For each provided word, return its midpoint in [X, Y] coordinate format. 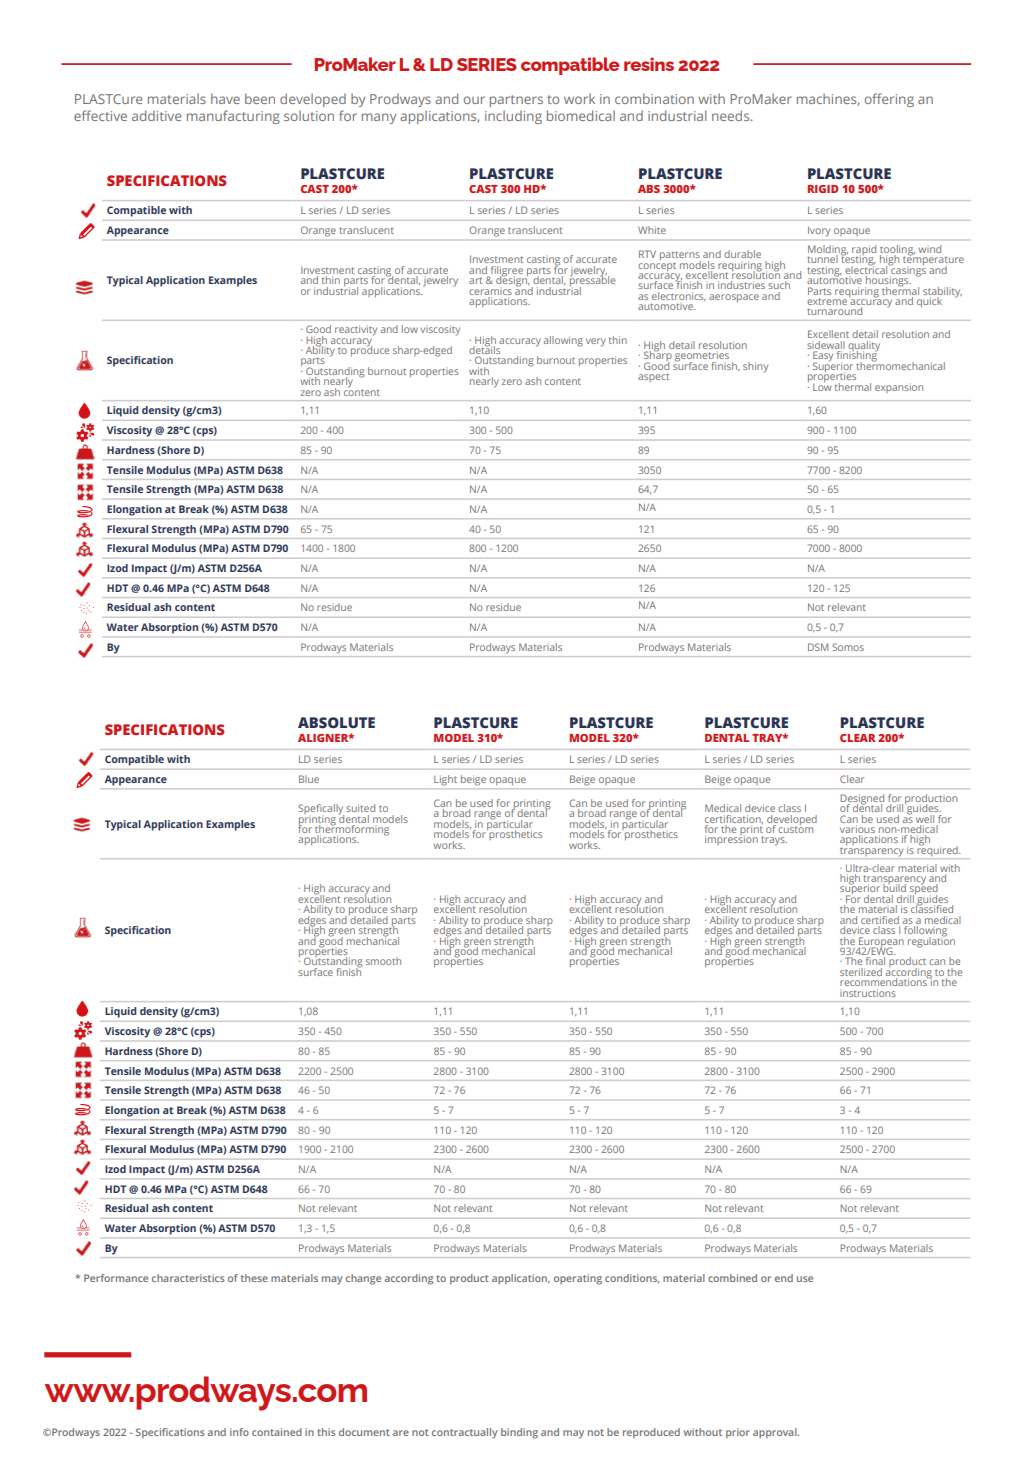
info [239, 1432]
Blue [309, 779]
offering [889, 100]
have [225, 98]
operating [578, 1279]
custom [795, 828]
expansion [899, 388]
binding [519, 1433]
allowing [563, 341]
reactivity [356, 330]
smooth [383, 961]
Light [445, 780]
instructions [868, 993]
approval [776, 1433]
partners [516, 101]
